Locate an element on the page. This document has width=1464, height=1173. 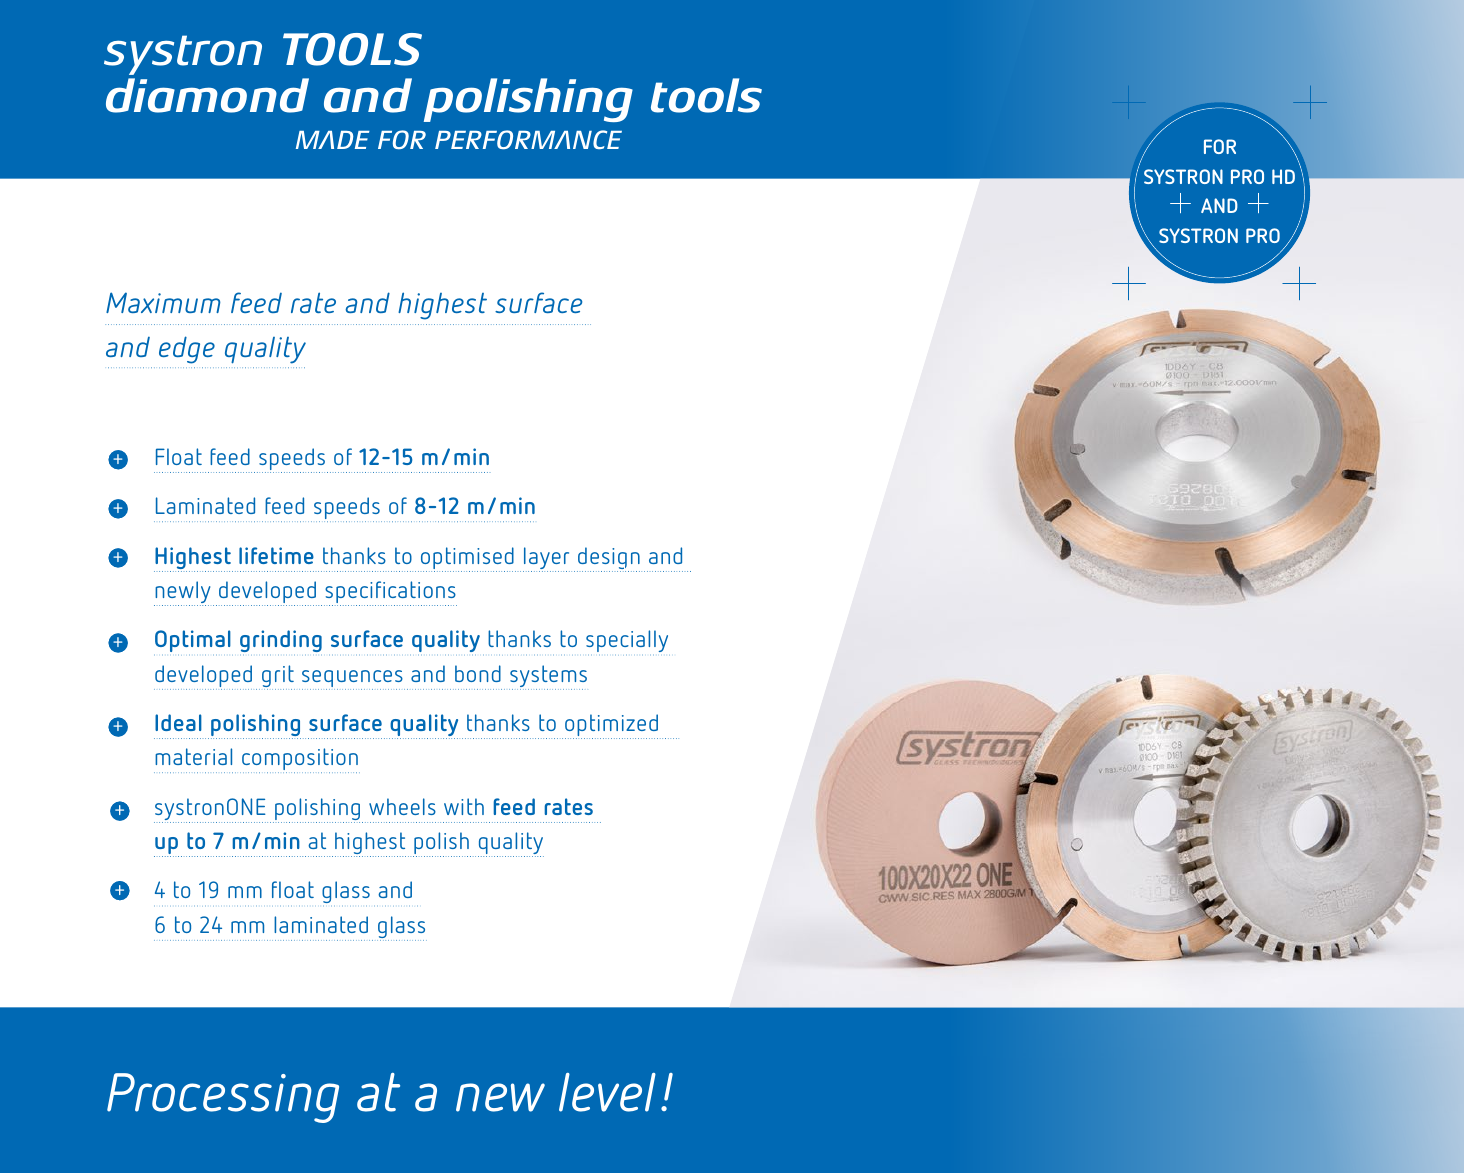
wheels is located at coordinates (402, 806).
